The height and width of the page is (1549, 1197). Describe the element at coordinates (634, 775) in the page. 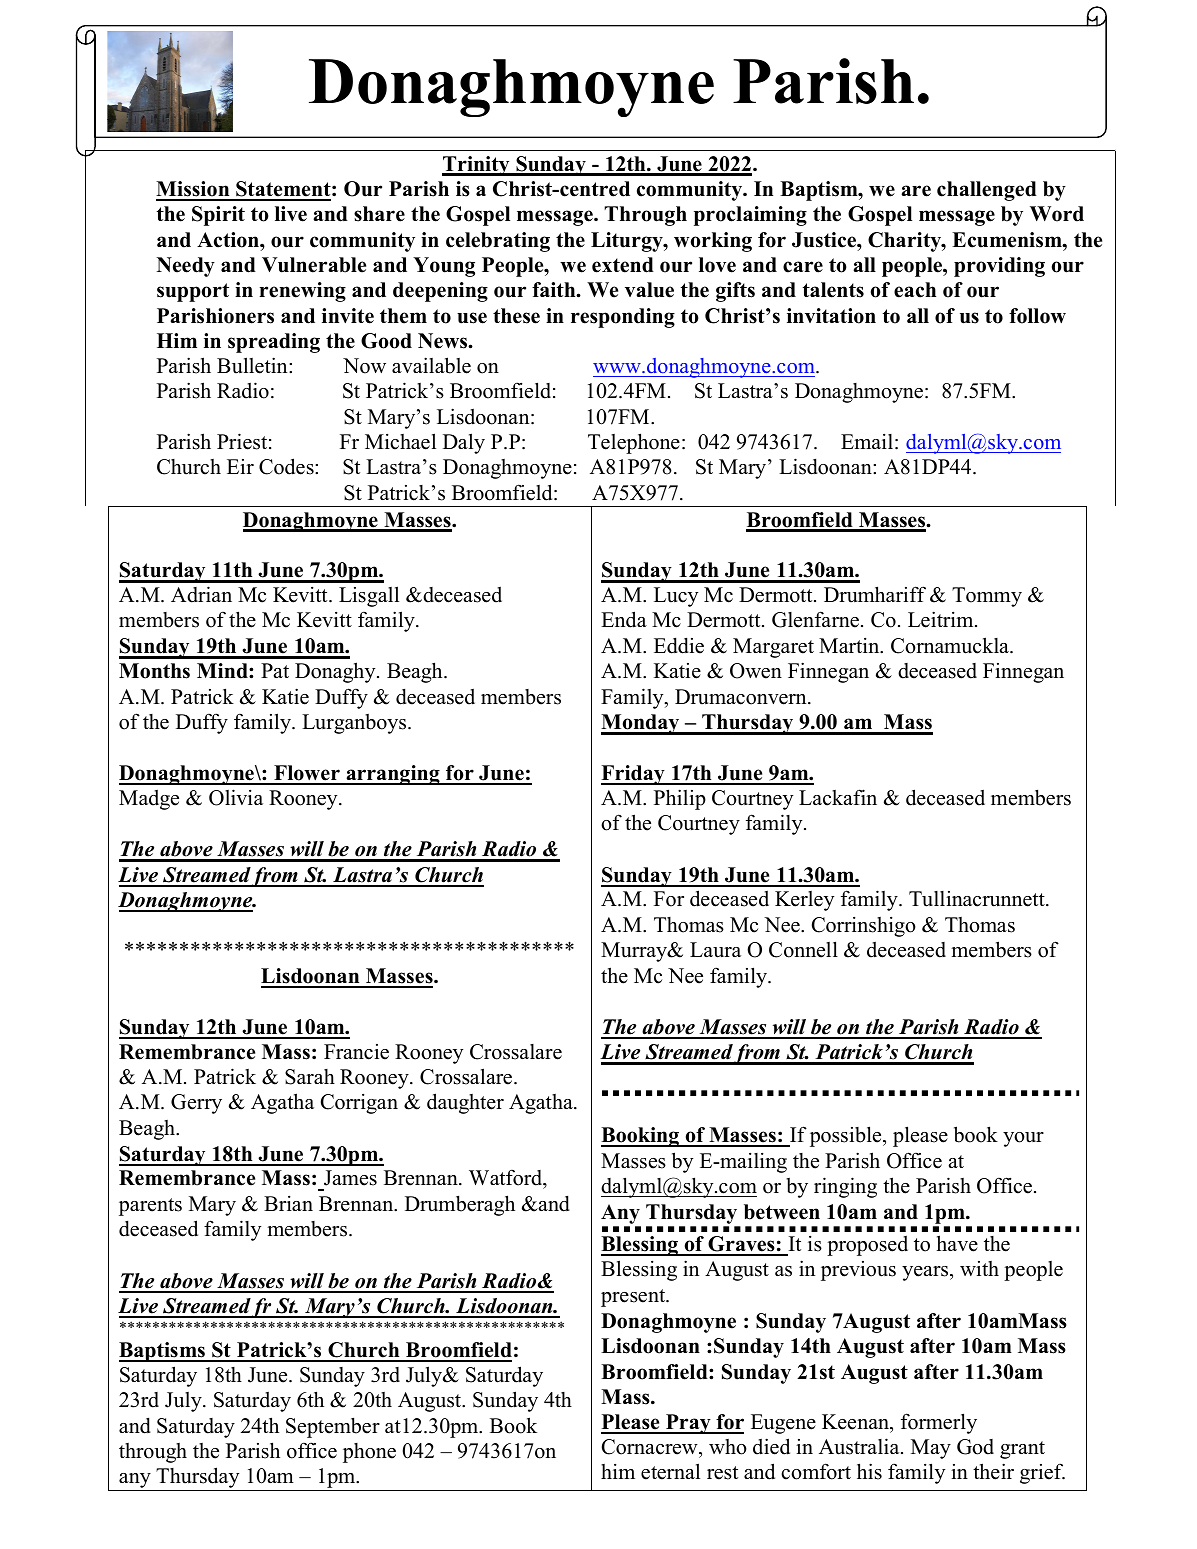

I see `Friday` at that location.
